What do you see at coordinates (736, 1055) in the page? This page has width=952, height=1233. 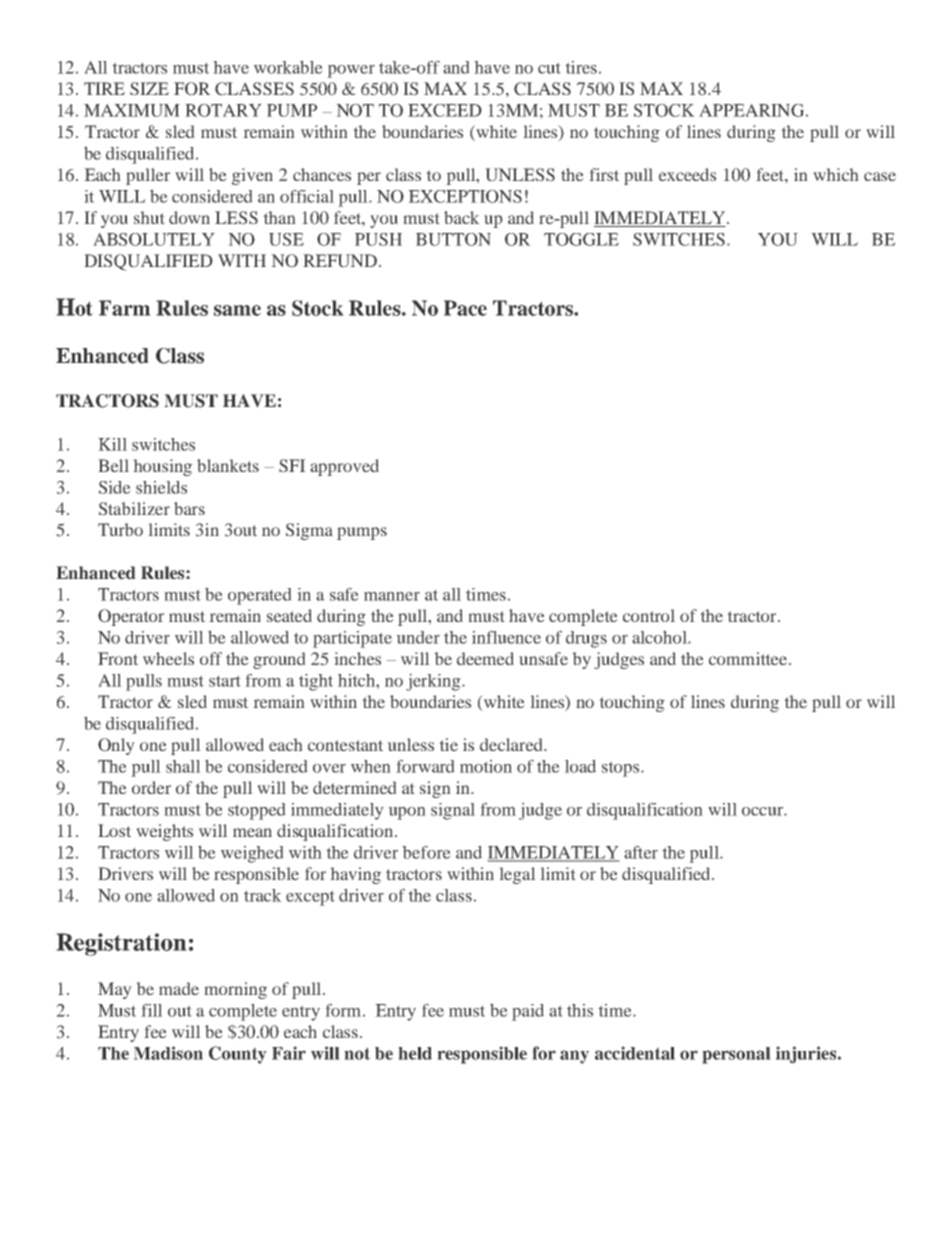 I see `personal` at bounding box center [736, 1055].
